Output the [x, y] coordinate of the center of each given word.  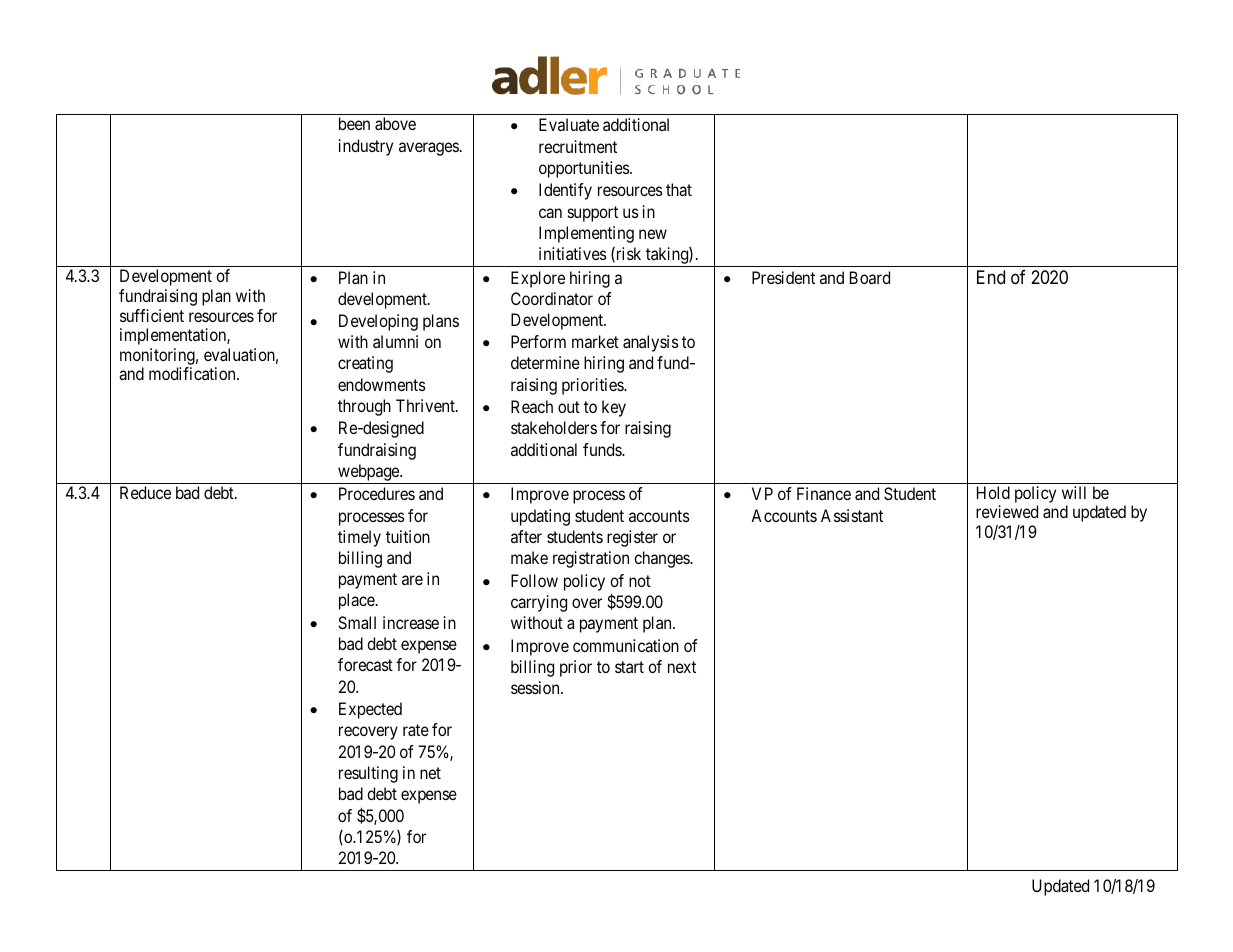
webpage [368, 474]
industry [366, 147]
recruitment [578, 146]
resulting [368, 774]
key [614, 408]
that [679, 189]
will [1074, 492]
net [430, 773]
